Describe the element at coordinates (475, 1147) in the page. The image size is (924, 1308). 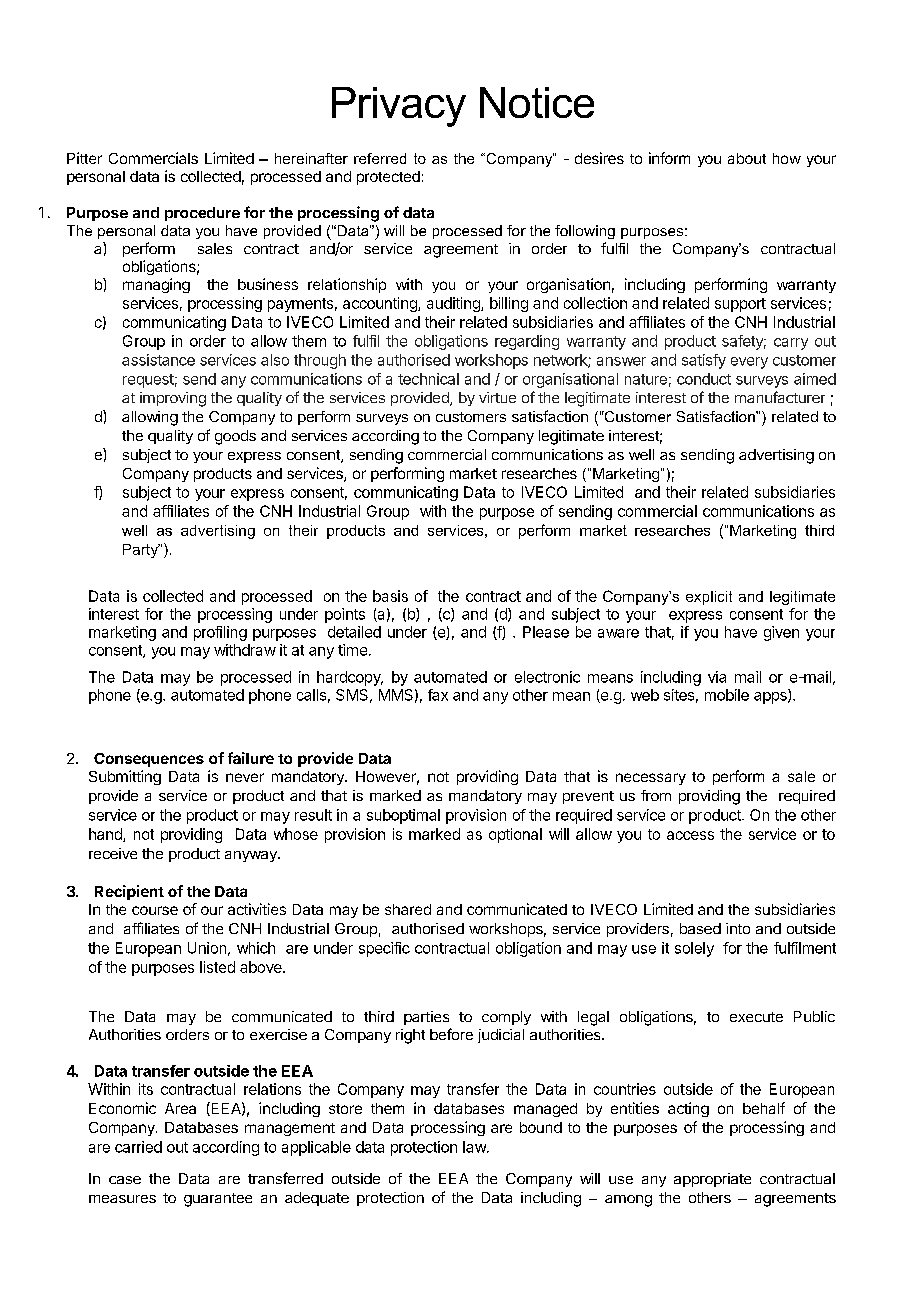
I see `law` at that location.
